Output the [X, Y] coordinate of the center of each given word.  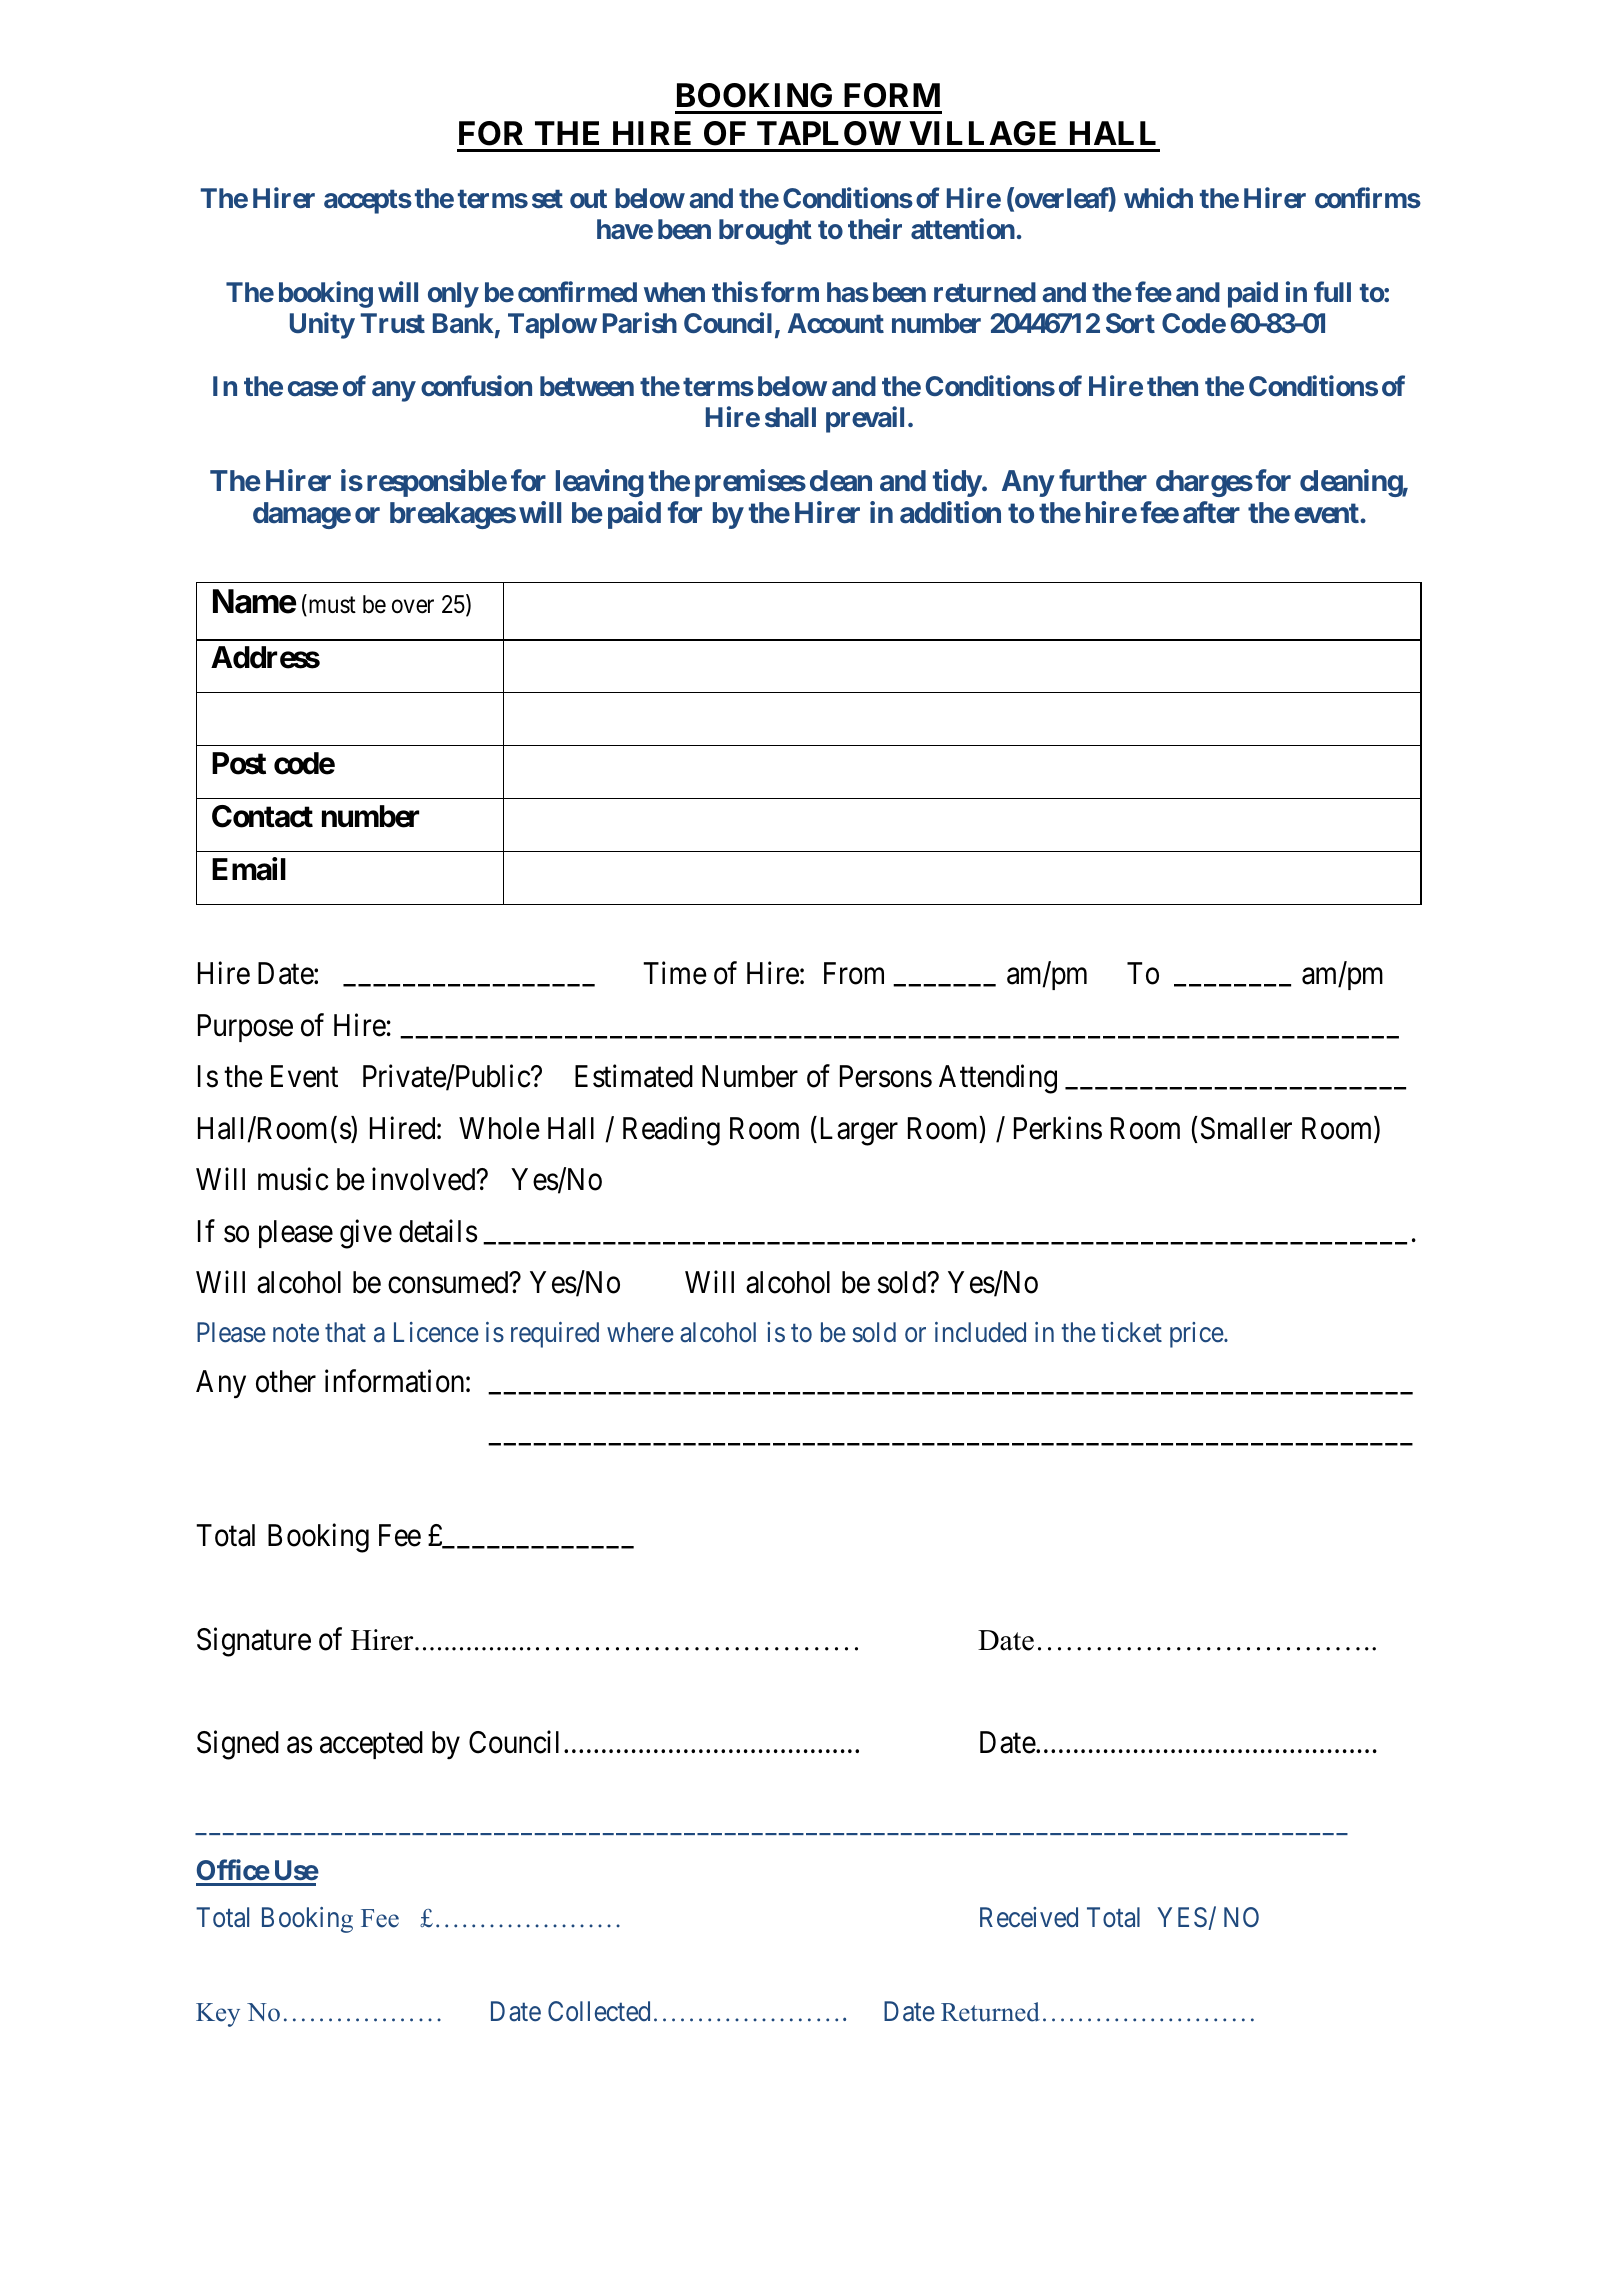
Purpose [245, 1028]
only [453, 295]
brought [765, 232]
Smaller [1246, 1128]
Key [218, 2015]
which [1158, 198]
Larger [857, 1131]
